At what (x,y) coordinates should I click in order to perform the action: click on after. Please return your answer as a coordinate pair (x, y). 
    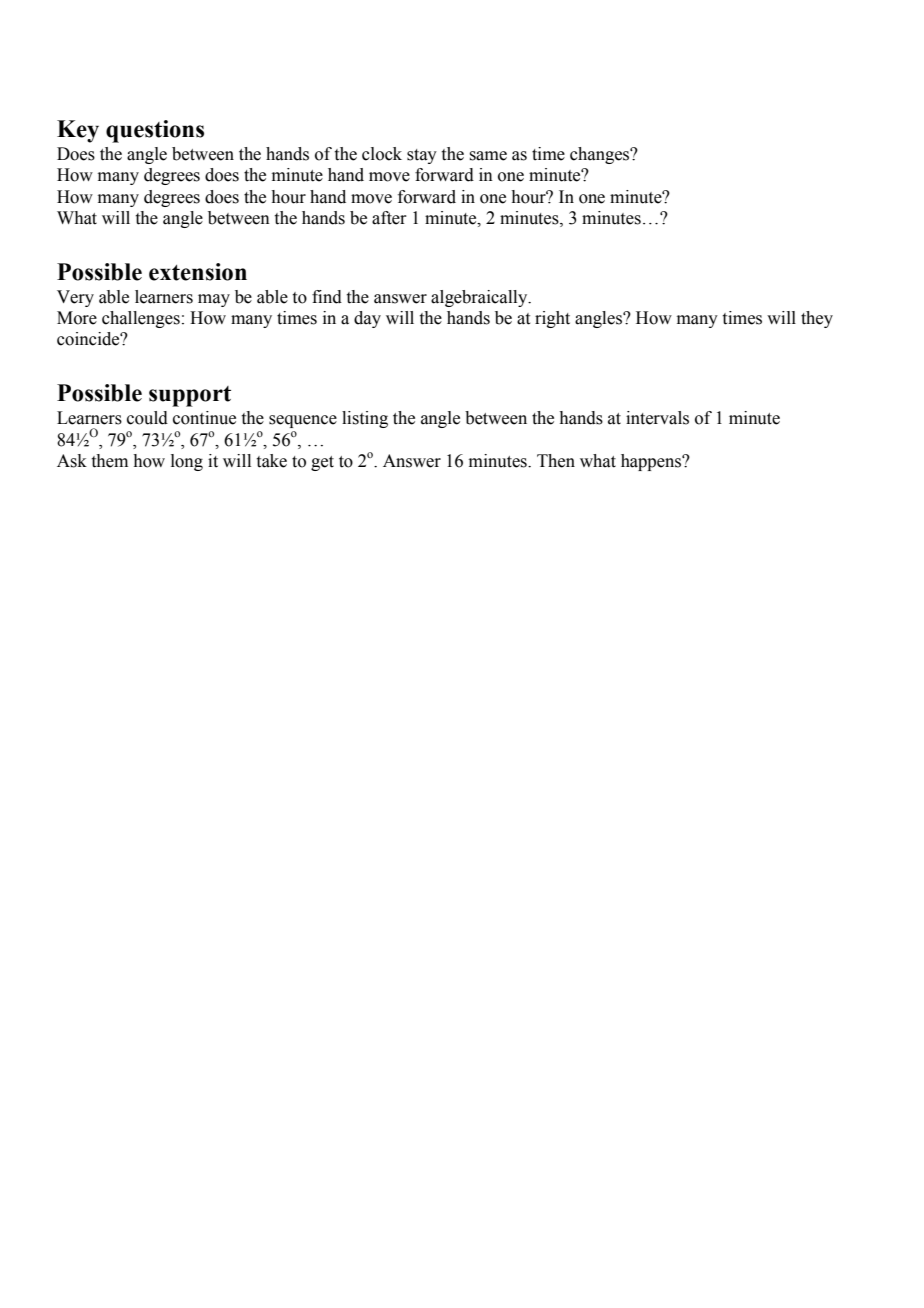
    Looking at the image, I should click on (389, 218).
